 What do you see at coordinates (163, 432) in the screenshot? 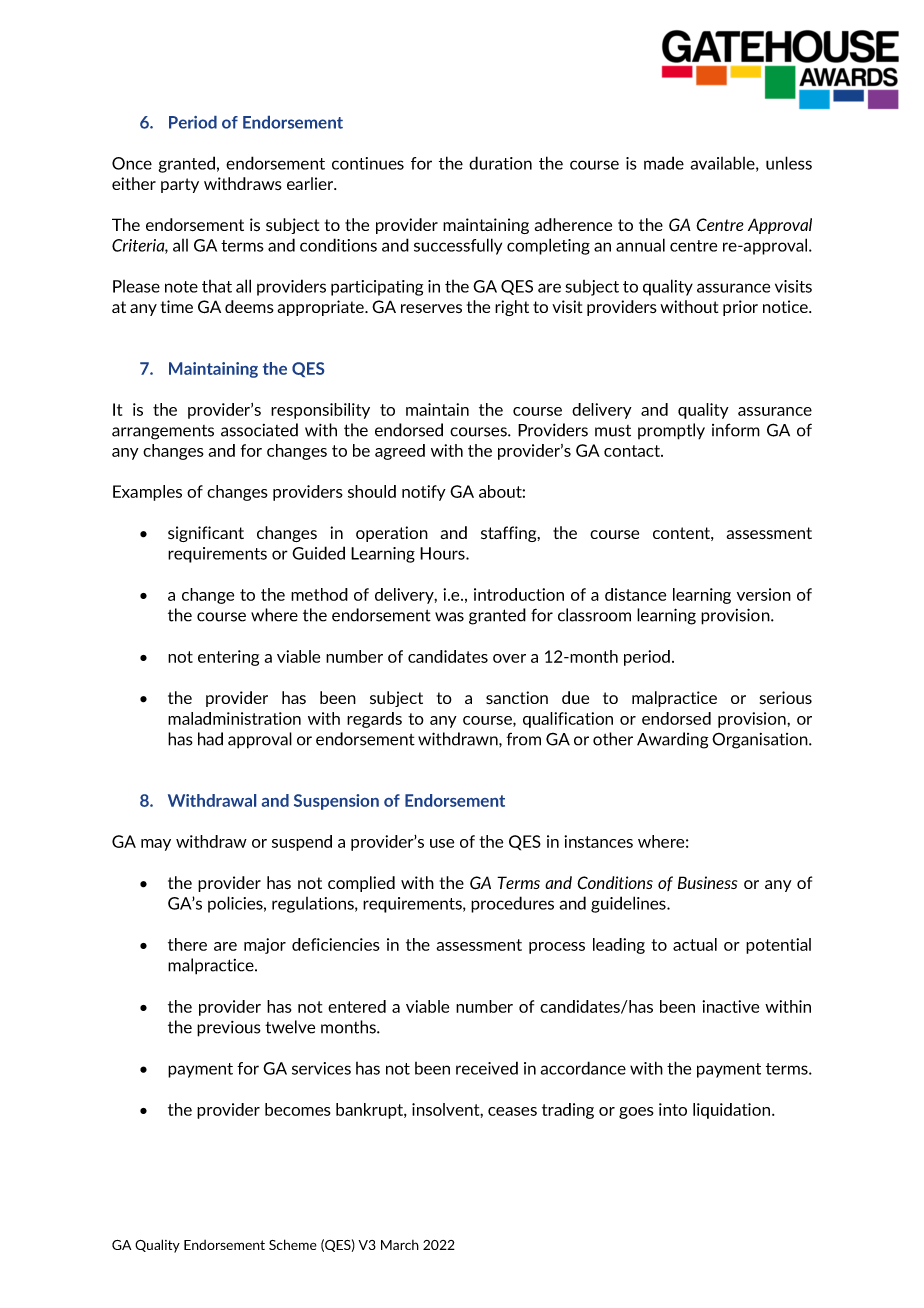
I see `arrangements` at bounding box center [163, 432].
